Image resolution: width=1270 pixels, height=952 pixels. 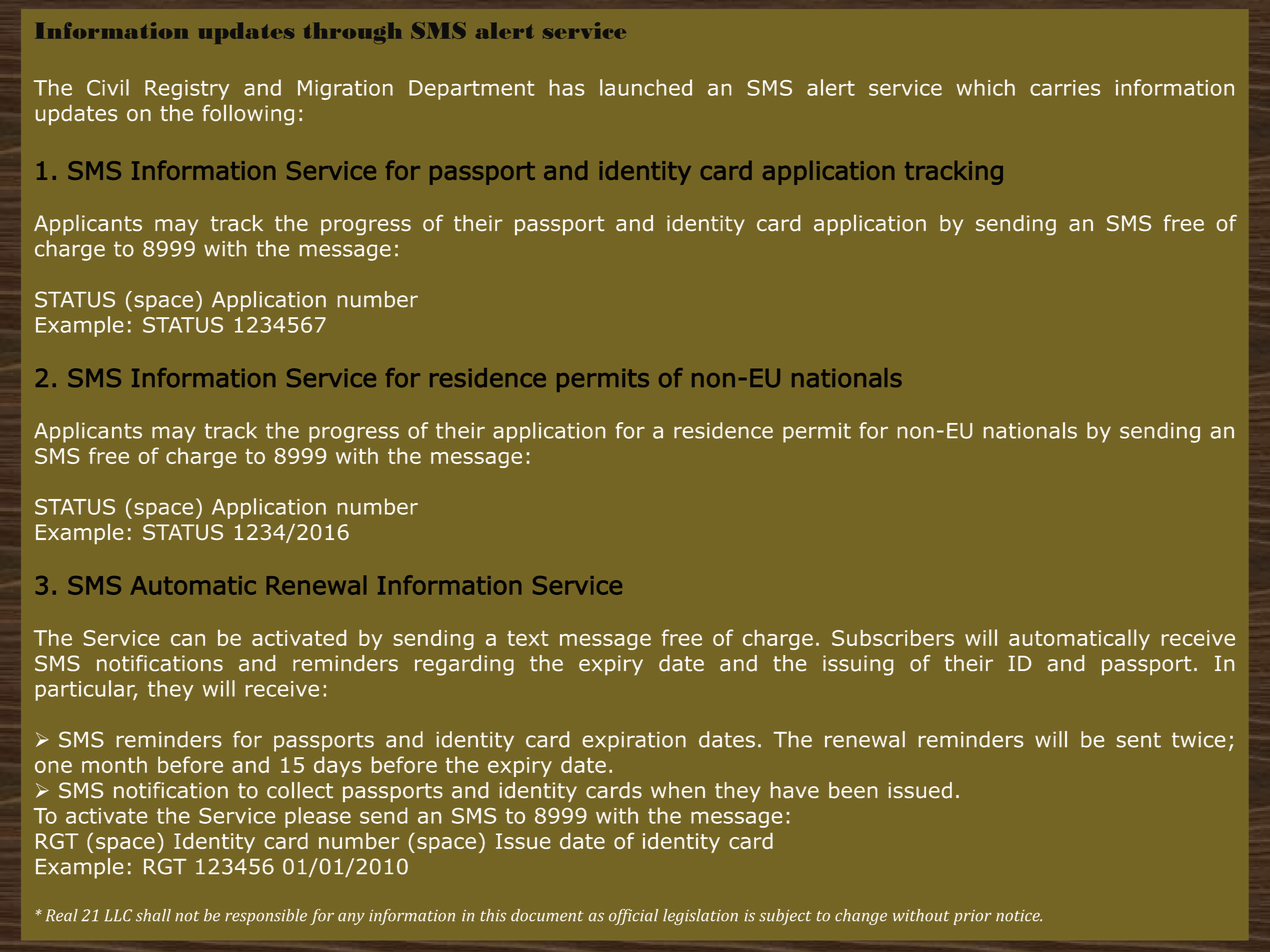 I want to click on text, so click(x=527, y=638).
